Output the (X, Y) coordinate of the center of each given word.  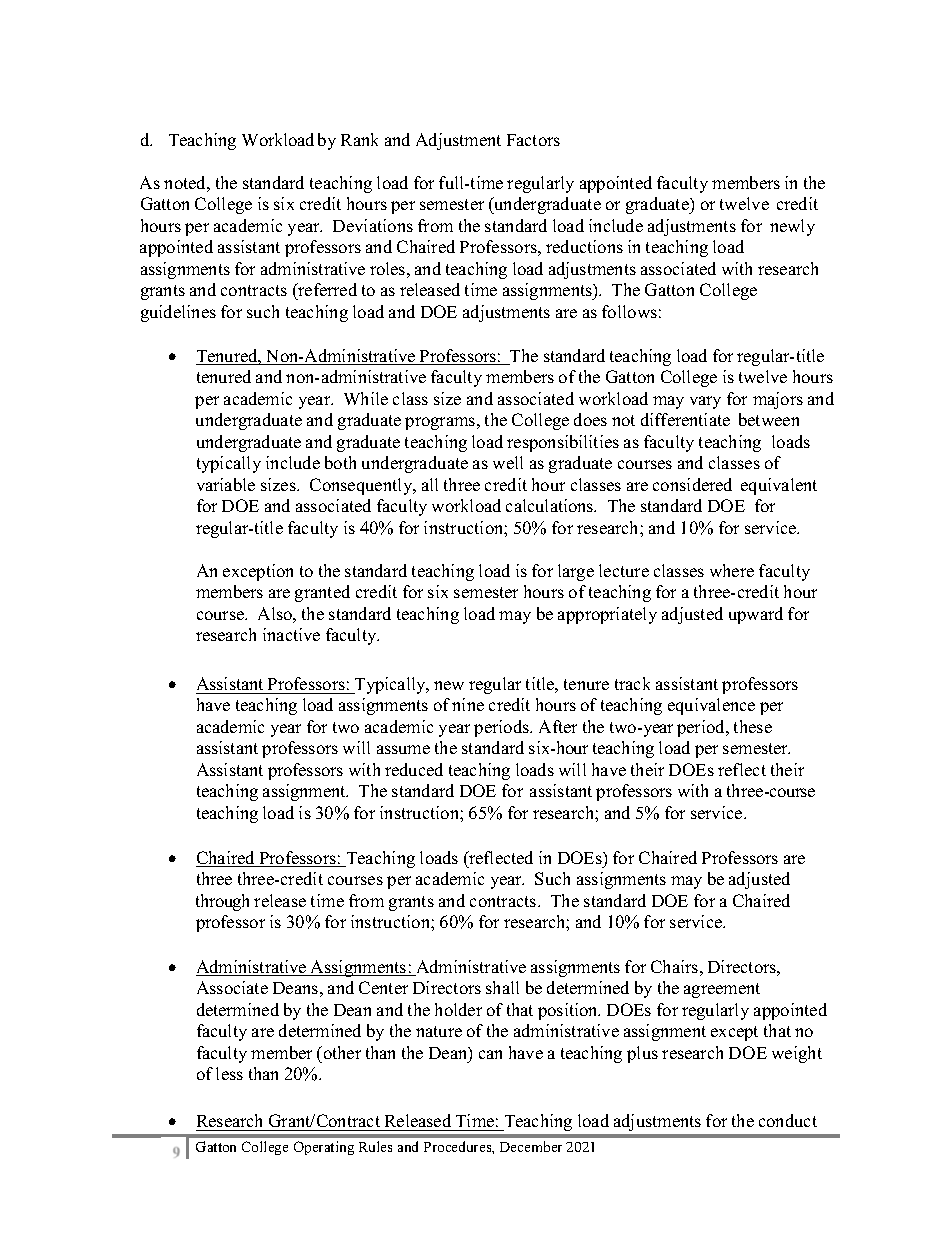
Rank (359, 139)
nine (468, 704)
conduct (788, 1120)
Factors (533, 140)
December (531, 1146)
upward (756, 615)
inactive (291, 634)
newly (792, 227)
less (229, 1073)
